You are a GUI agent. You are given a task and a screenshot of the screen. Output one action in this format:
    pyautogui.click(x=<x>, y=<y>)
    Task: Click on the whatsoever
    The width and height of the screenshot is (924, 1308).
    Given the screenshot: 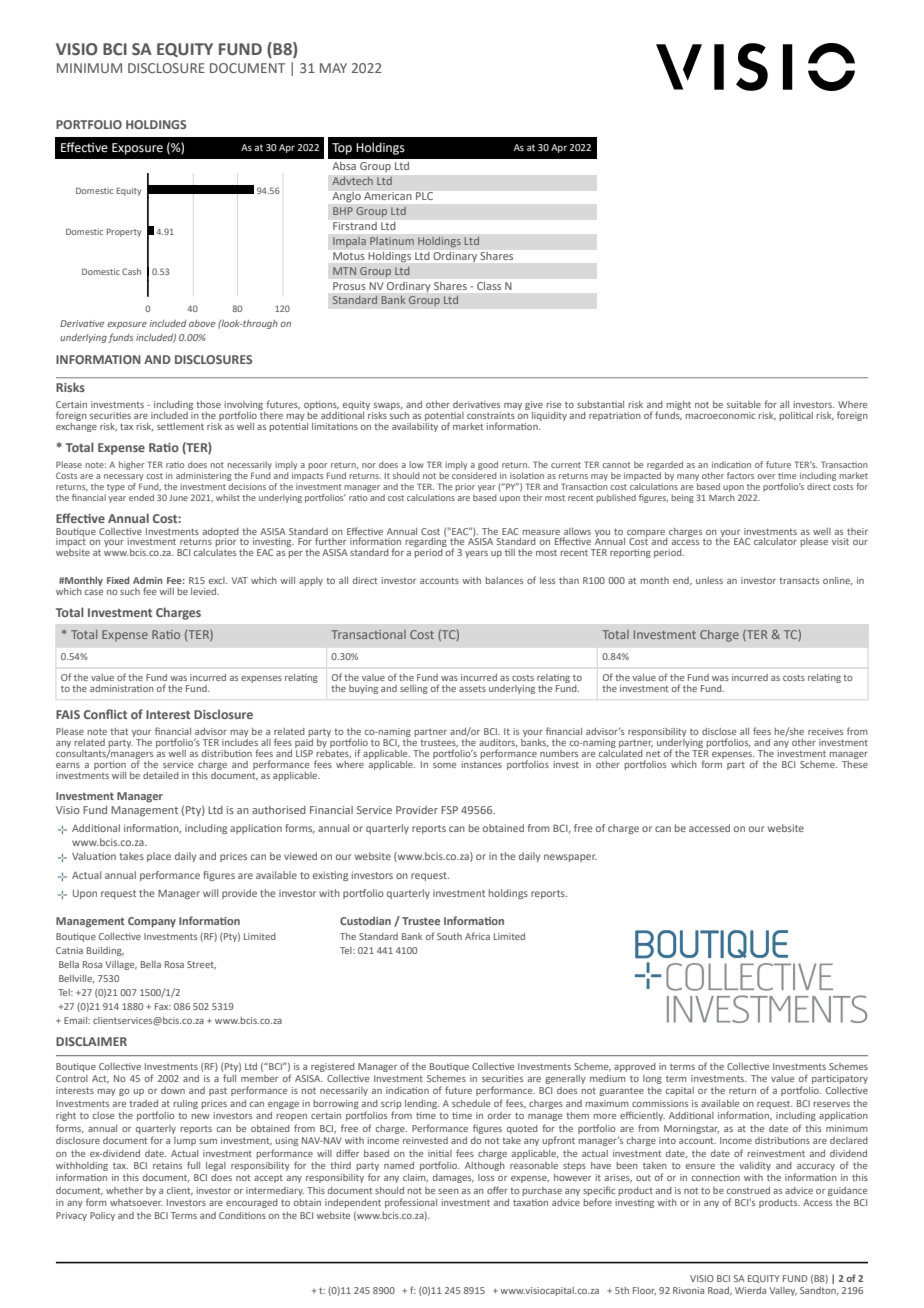 What is the action you would take?
    pyautogui.click(x=136, y=1202)
